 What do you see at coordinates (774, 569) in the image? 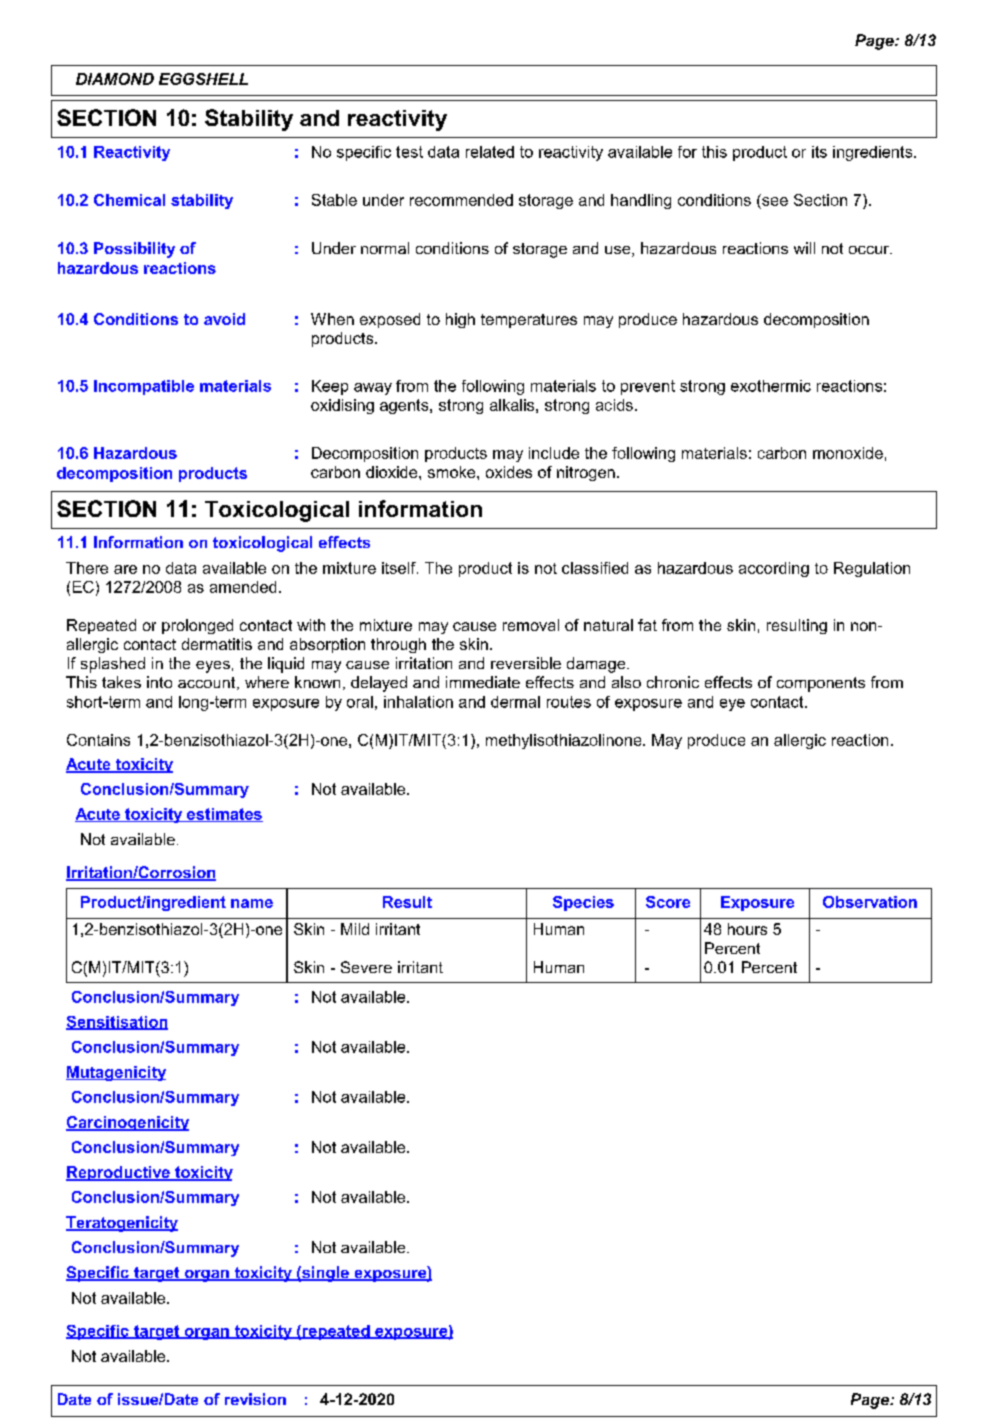
I see `according` at bounding box center [774, 569].
